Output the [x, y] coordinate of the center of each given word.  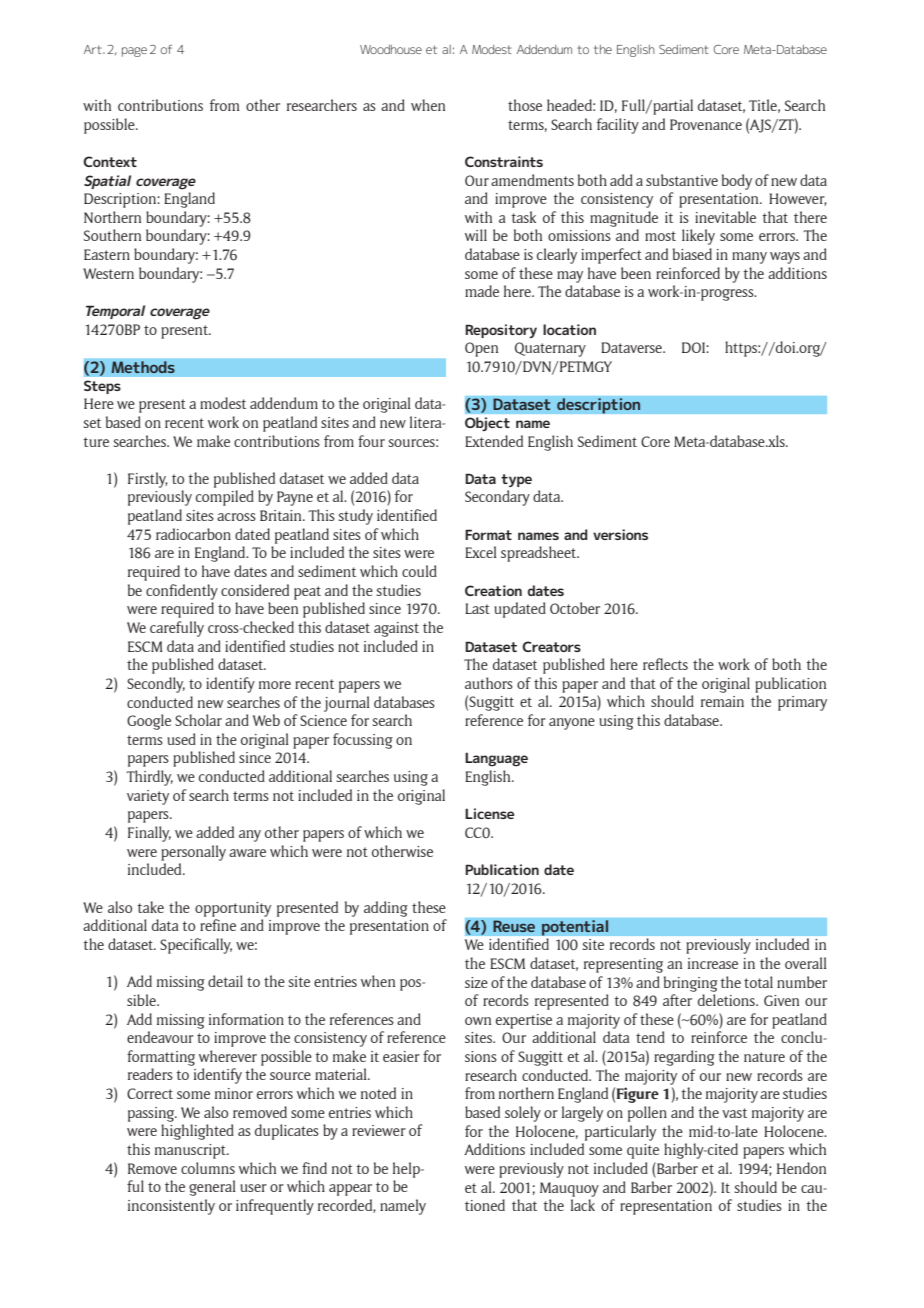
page [134, 52]
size [476, 982]
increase [713, 963]
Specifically [196, 946]
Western [108, 273]
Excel [481, 552]
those [525, 105]
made [482, 291]
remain [722, 701]
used [181, 739]
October [575, 608]
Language [496, 759]
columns [208, 1168]
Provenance [706, 124]
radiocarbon [193, 534]
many [749, 258]
